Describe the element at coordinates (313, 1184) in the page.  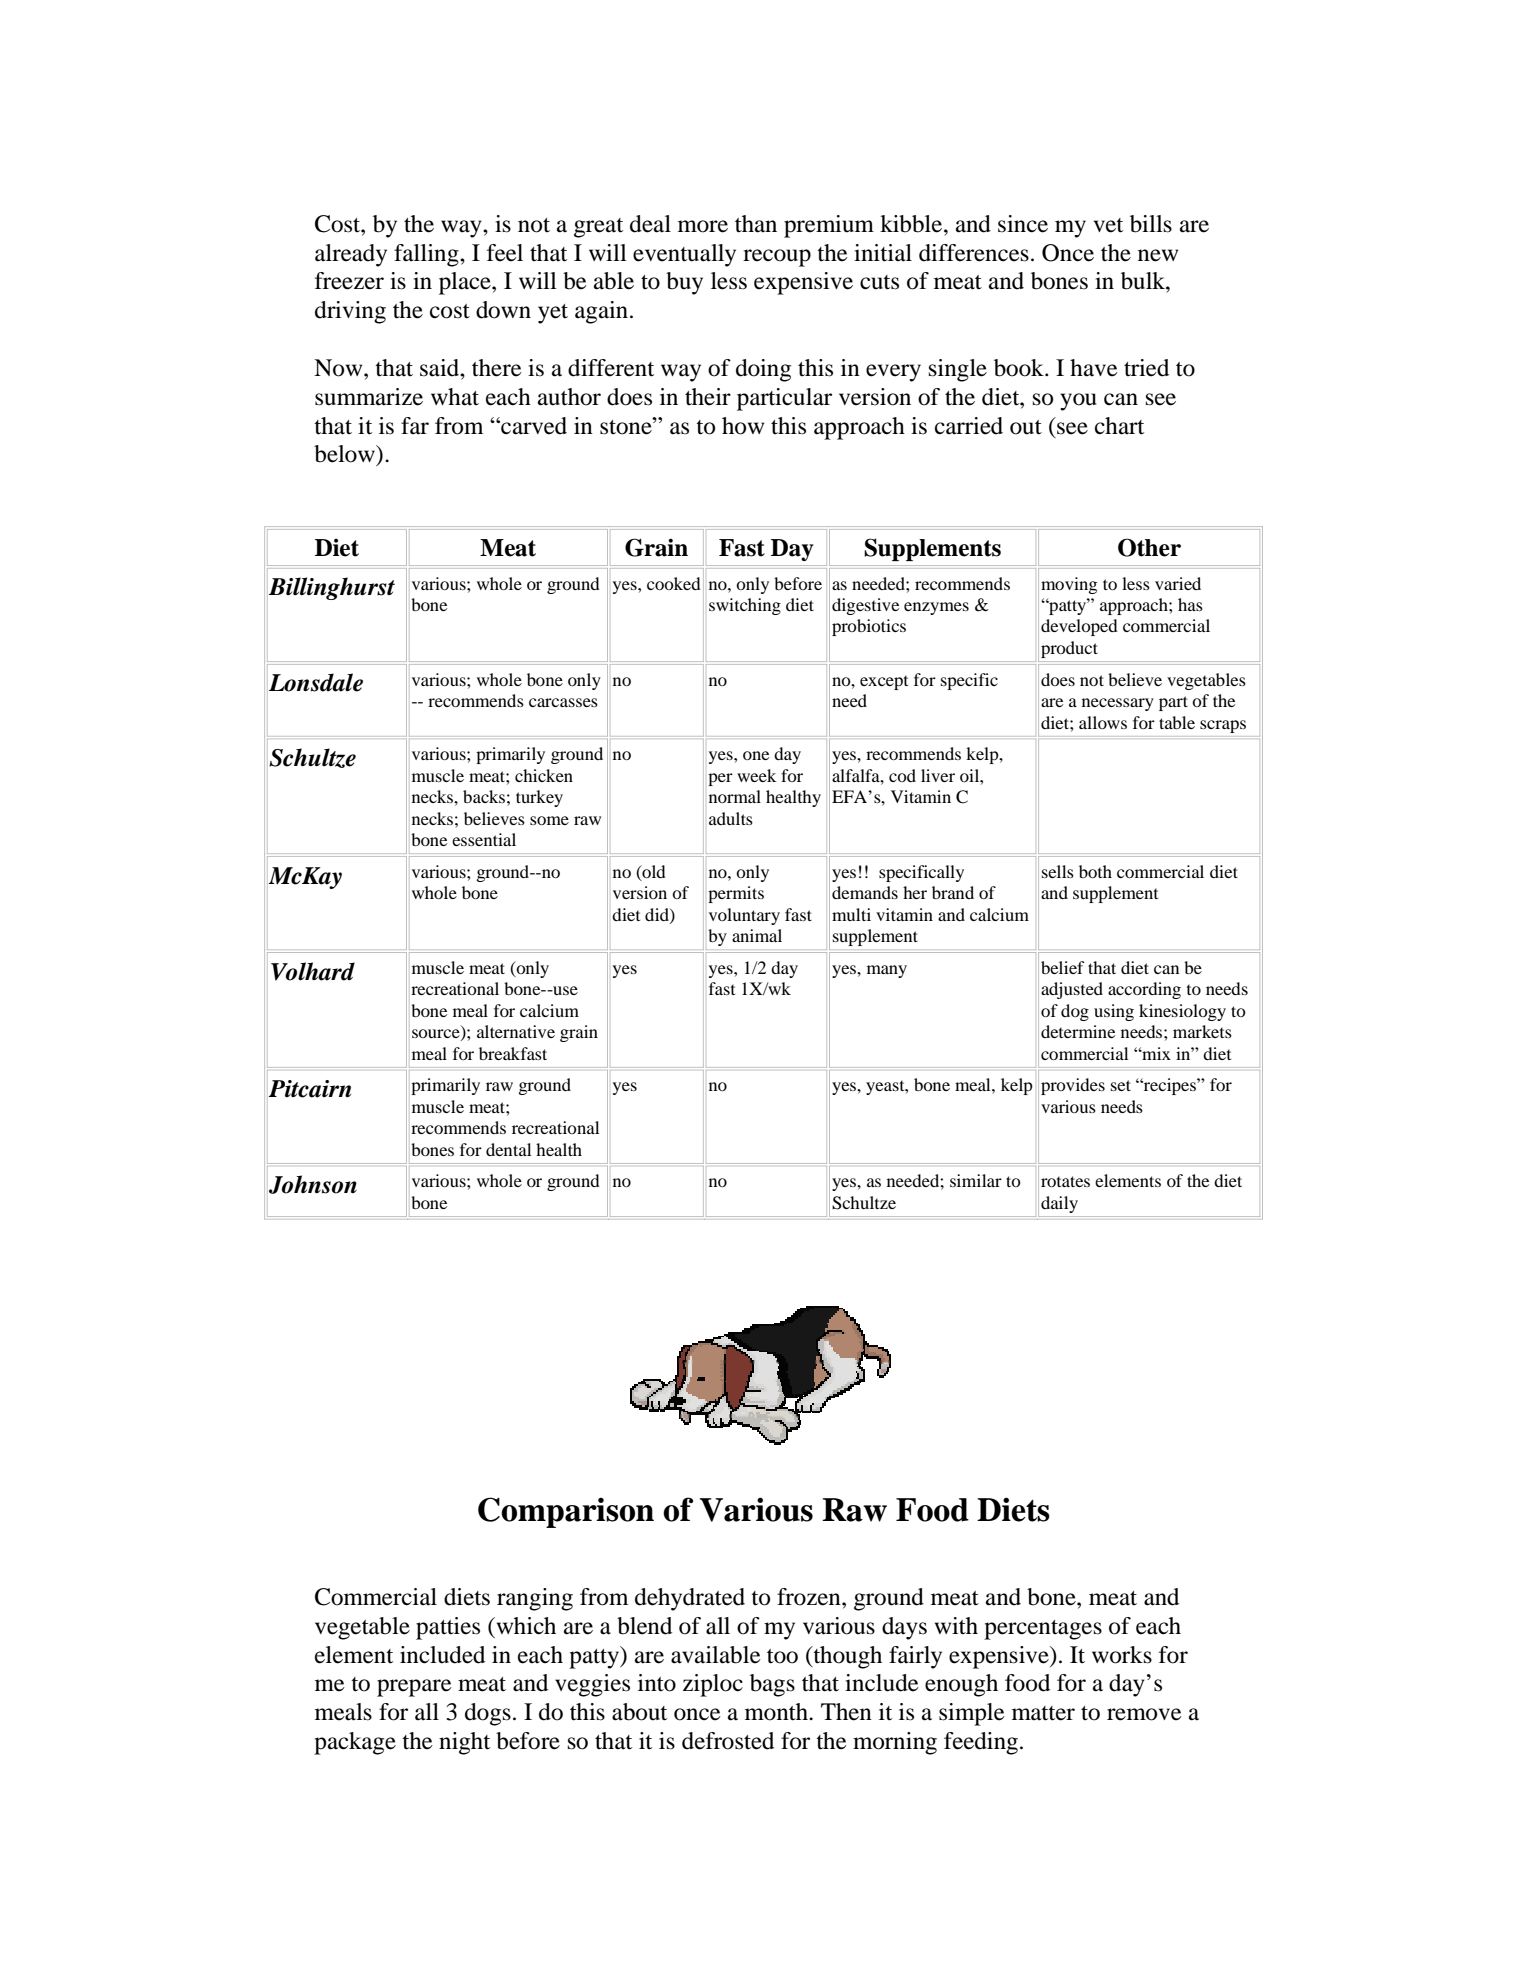
I see `Johnson` at that location.
